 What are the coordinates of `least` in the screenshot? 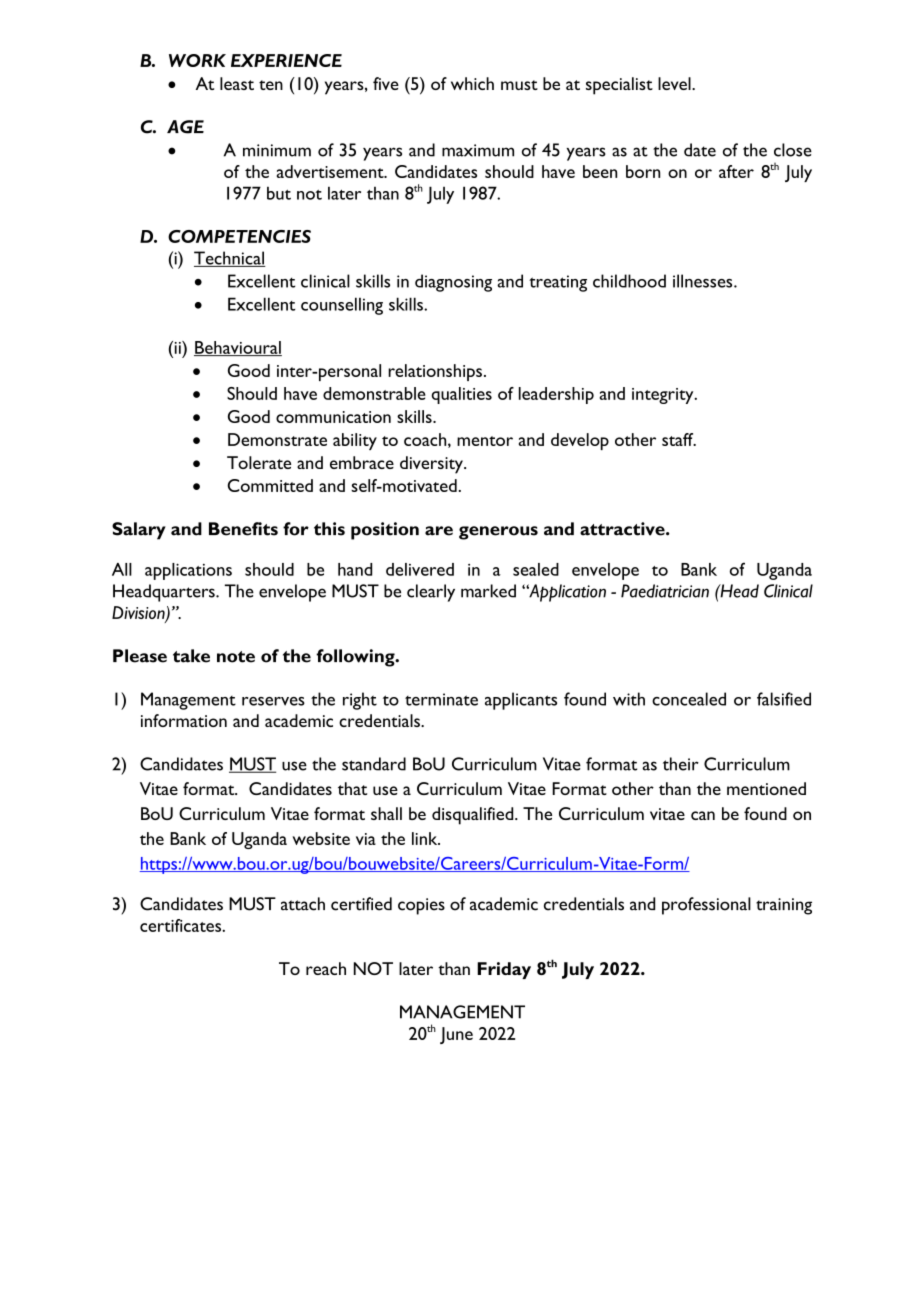 It's located at (237, 83).
